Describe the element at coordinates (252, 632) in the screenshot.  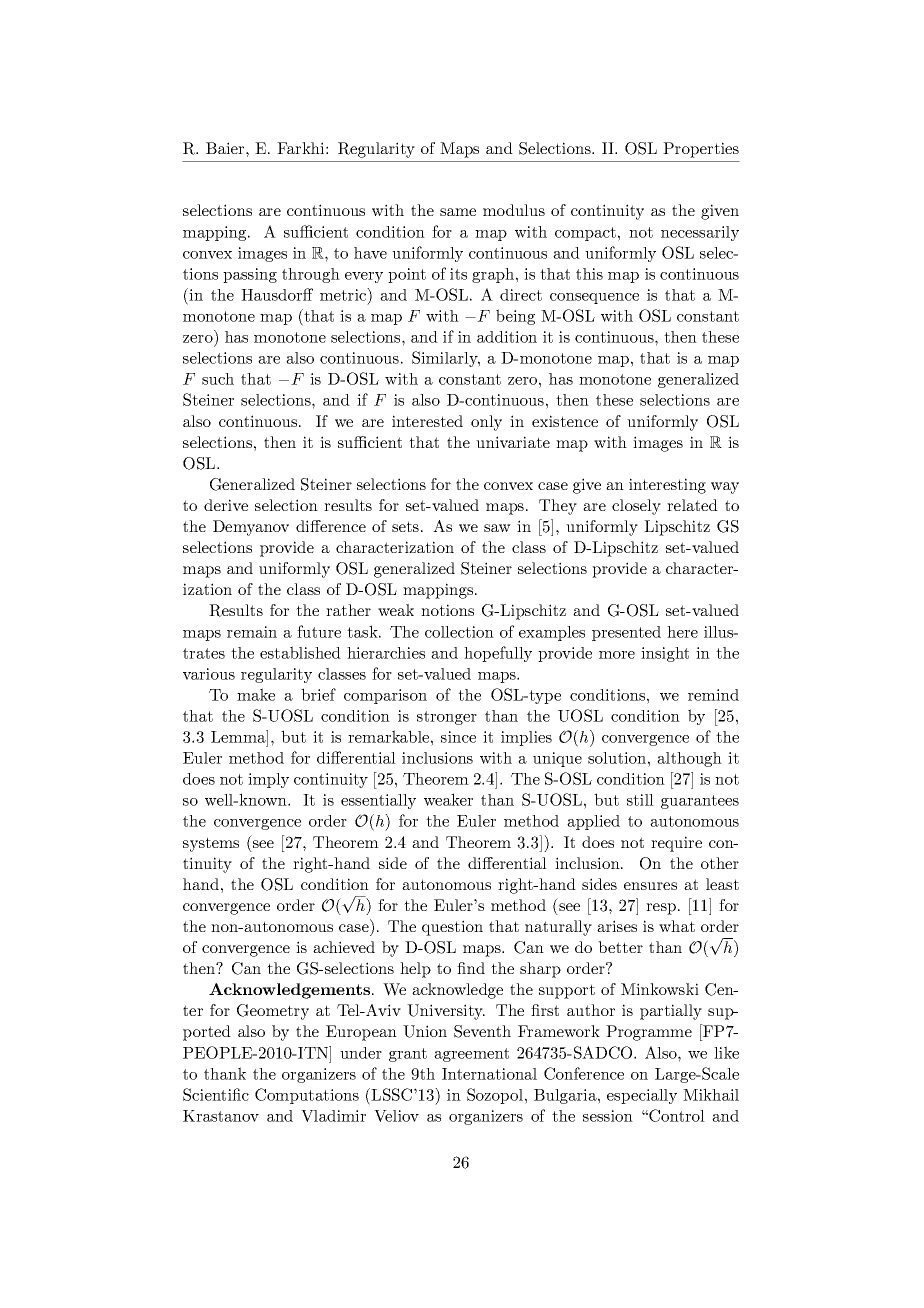
I see `remain` at that location.
